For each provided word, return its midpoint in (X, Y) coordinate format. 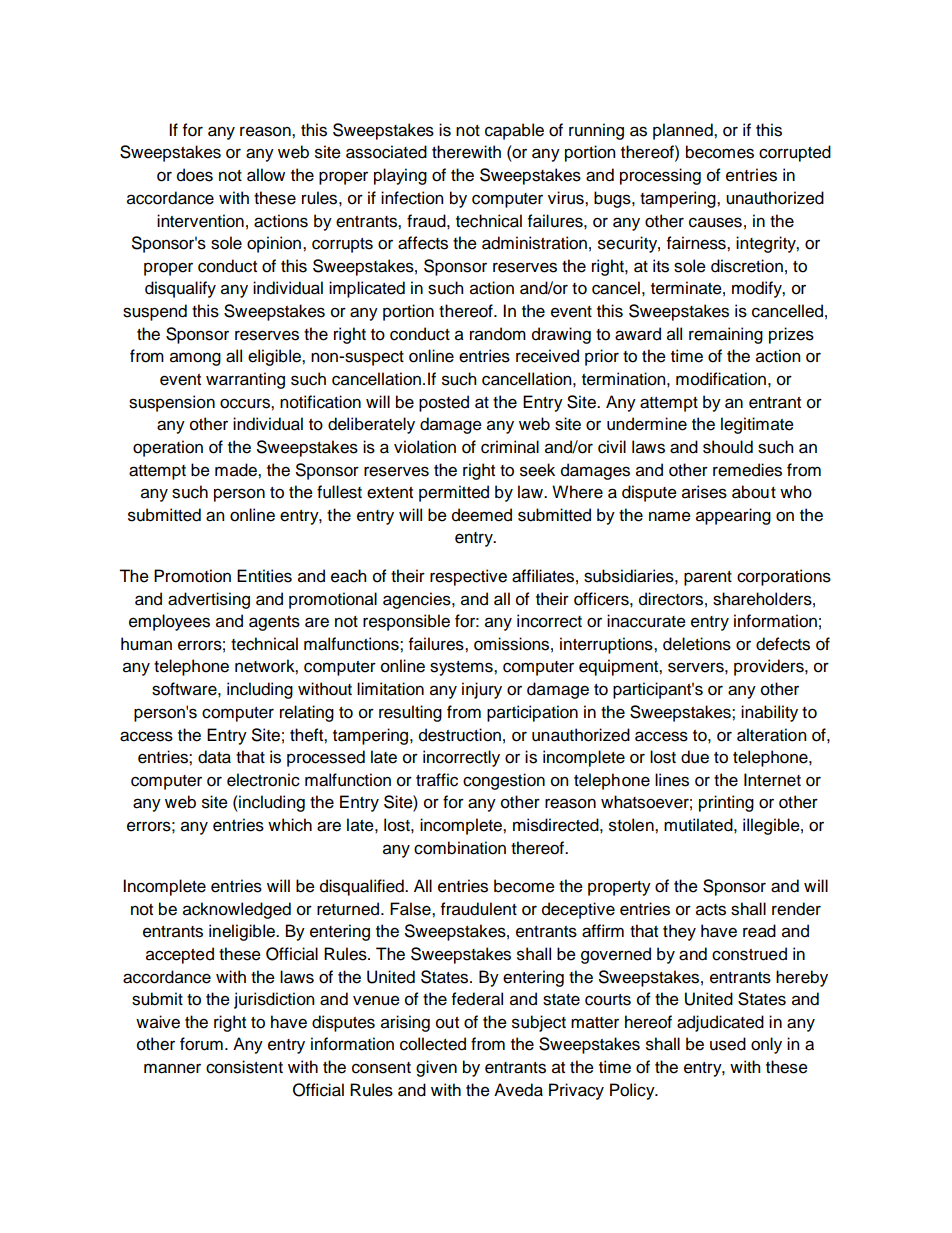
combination (460, 848)
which (290, 825)
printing (726, 803)
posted (444, 403)
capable (514, 131)
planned (684, 131)
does (195, 175)
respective (468, 577)
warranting (245, 380)
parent (708, 578)
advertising (209, 600)
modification (721, 379)
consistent (244, 1067)
